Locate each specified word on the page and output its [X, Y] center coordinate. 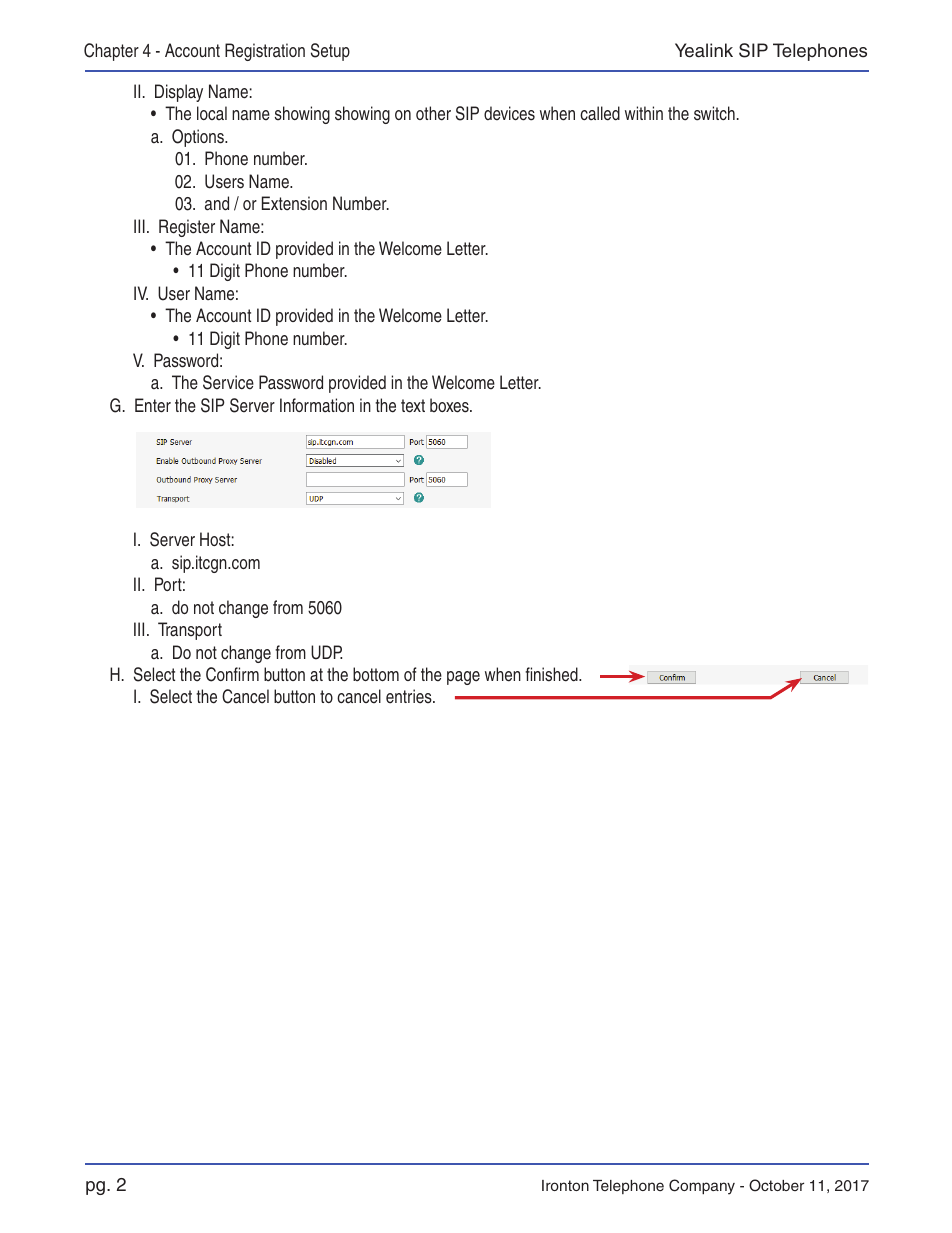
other [433, 113]
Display [179, 93]
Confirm [232, 674]
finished [552, 674]
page [463, 678]
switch [714, 113]
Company [702, 1187]
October [776, 1185]
